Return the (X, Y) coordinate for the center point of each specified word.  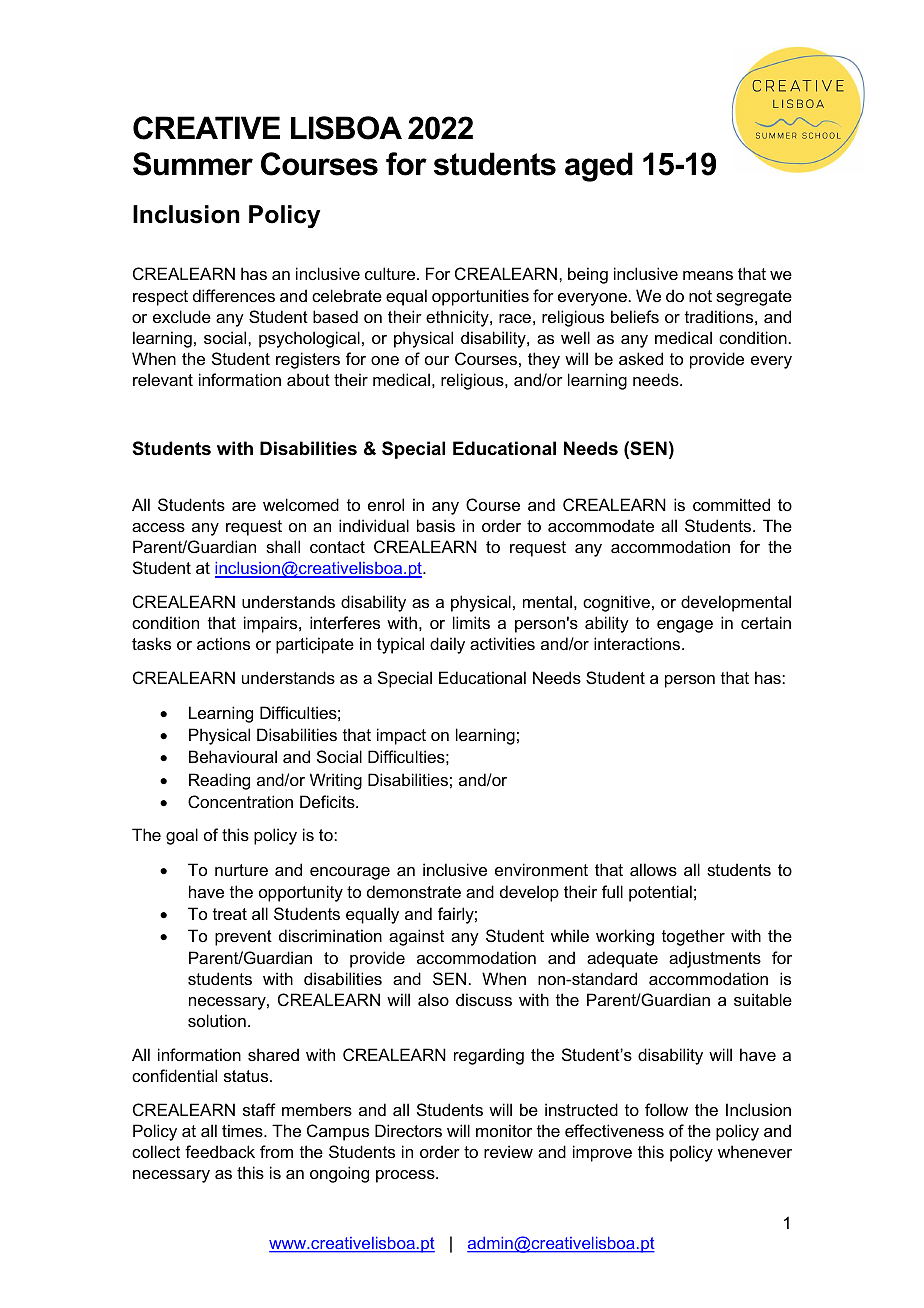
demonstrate (414, 891)
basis (436, 525)
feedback (220, 1151)
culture (391, 273)
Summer (193, 164)
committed (731, 504)
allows (653, 869)
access (158, 527)
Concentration (240, 801)
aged (599, 167)
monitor (504, 1130)
